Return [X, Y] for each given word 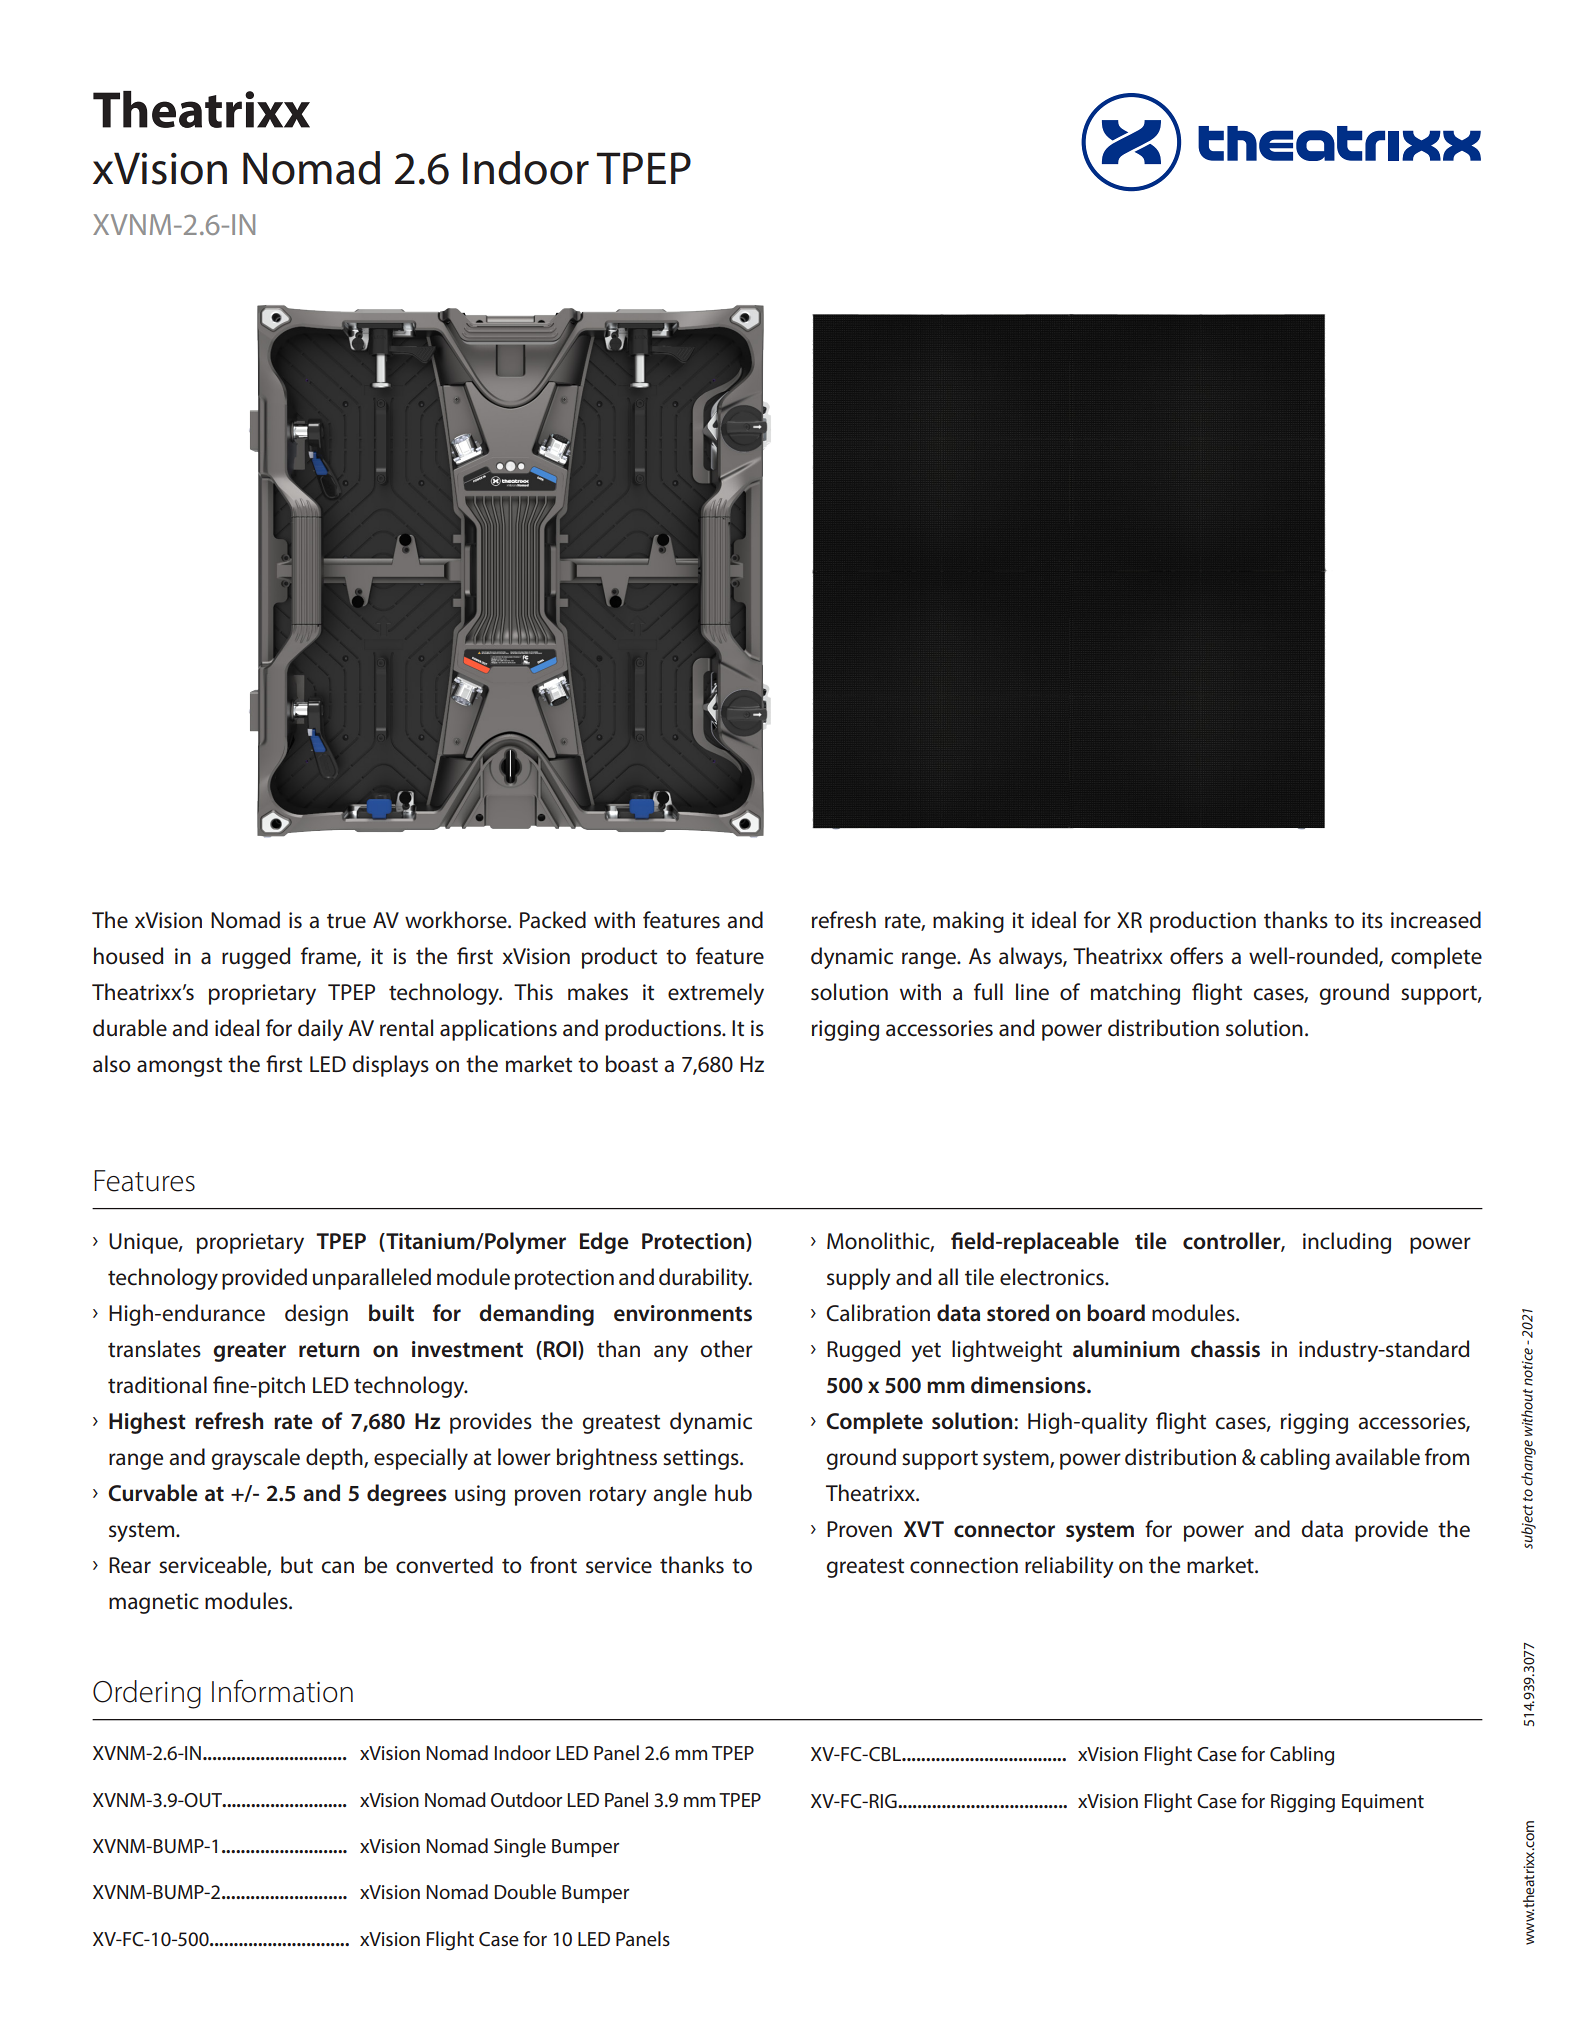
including [1347, 1243]
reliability [1069, 1567]
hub [733, 1493]
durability [705, 1279]
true [346, 921]
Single [520, 1848]
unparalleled [372, 1279]
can [338, 1567]
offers [1196, 956]
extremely [716, 994]
